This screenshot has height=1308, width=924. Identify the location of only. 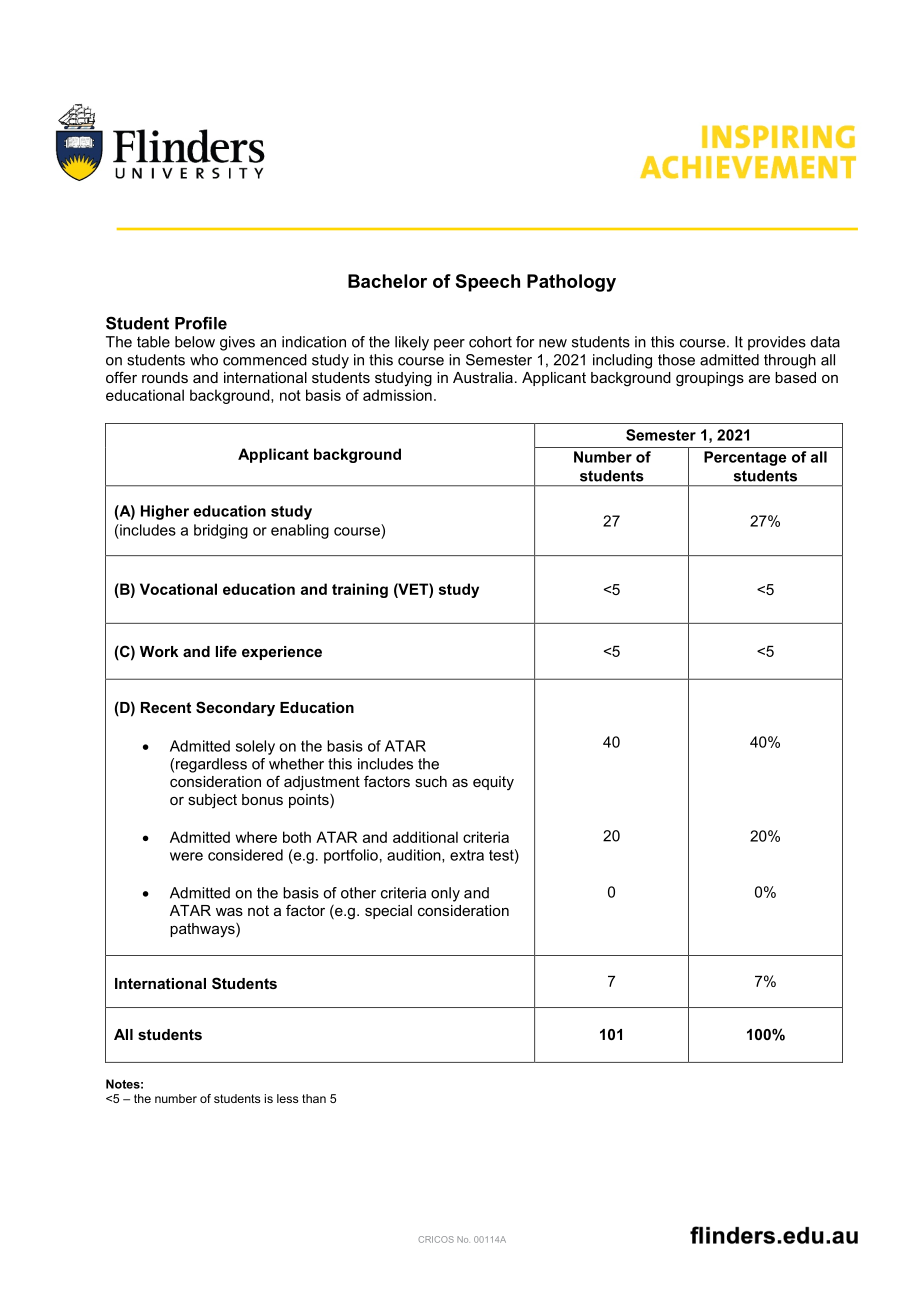
(445, 894).
